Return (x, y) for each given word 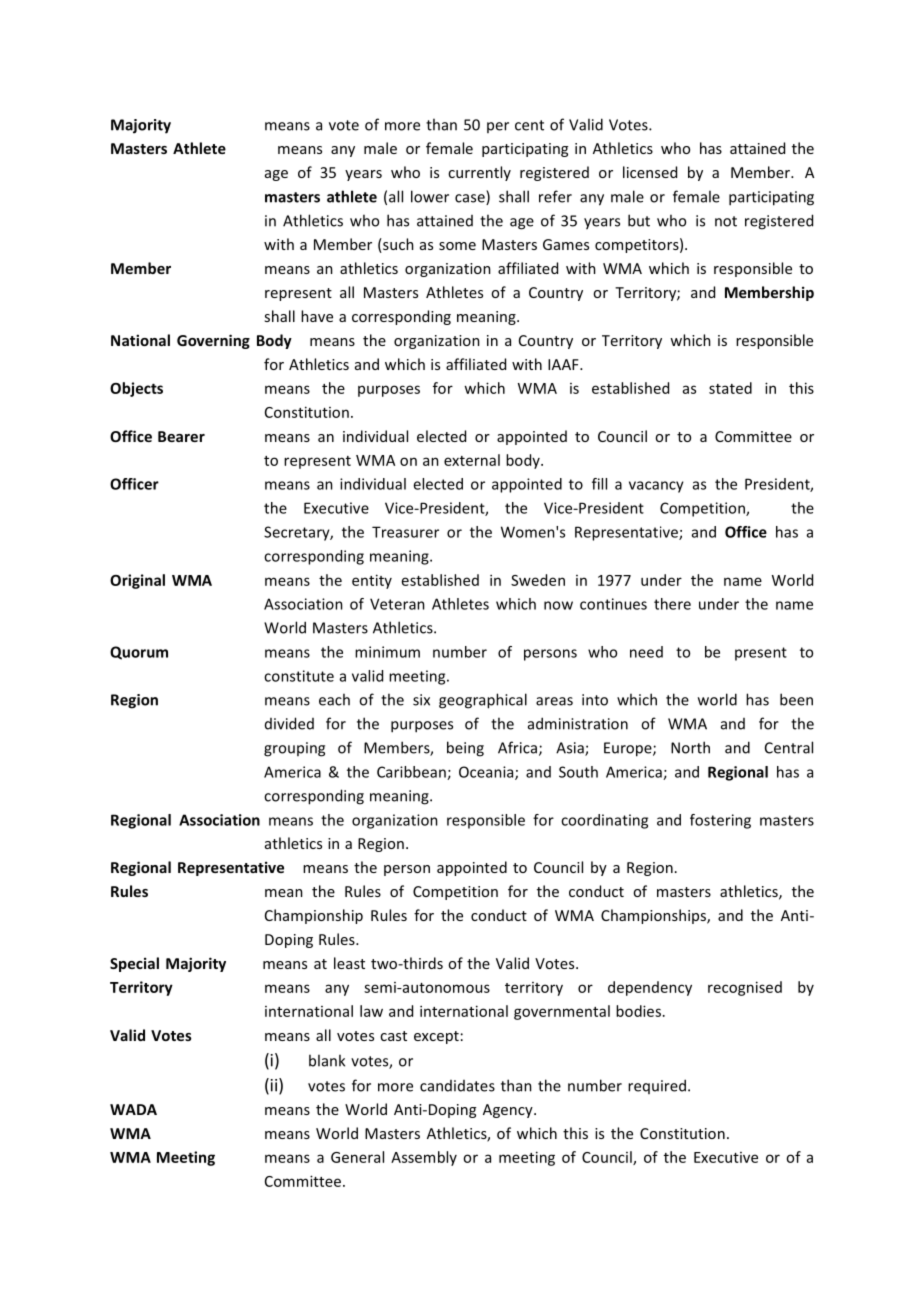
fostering (720, 821)
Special (134, 964)
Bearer (181, 436)
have (317, 316)
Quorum (139, 653)
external (472, 460)
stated (730, 388)
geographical (483, 701)
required (657, 1086)
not (726, 221)
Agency (509, 1111)
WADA (133, 1109)
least (349, 963)
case (471, 199)
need (646, 652)
